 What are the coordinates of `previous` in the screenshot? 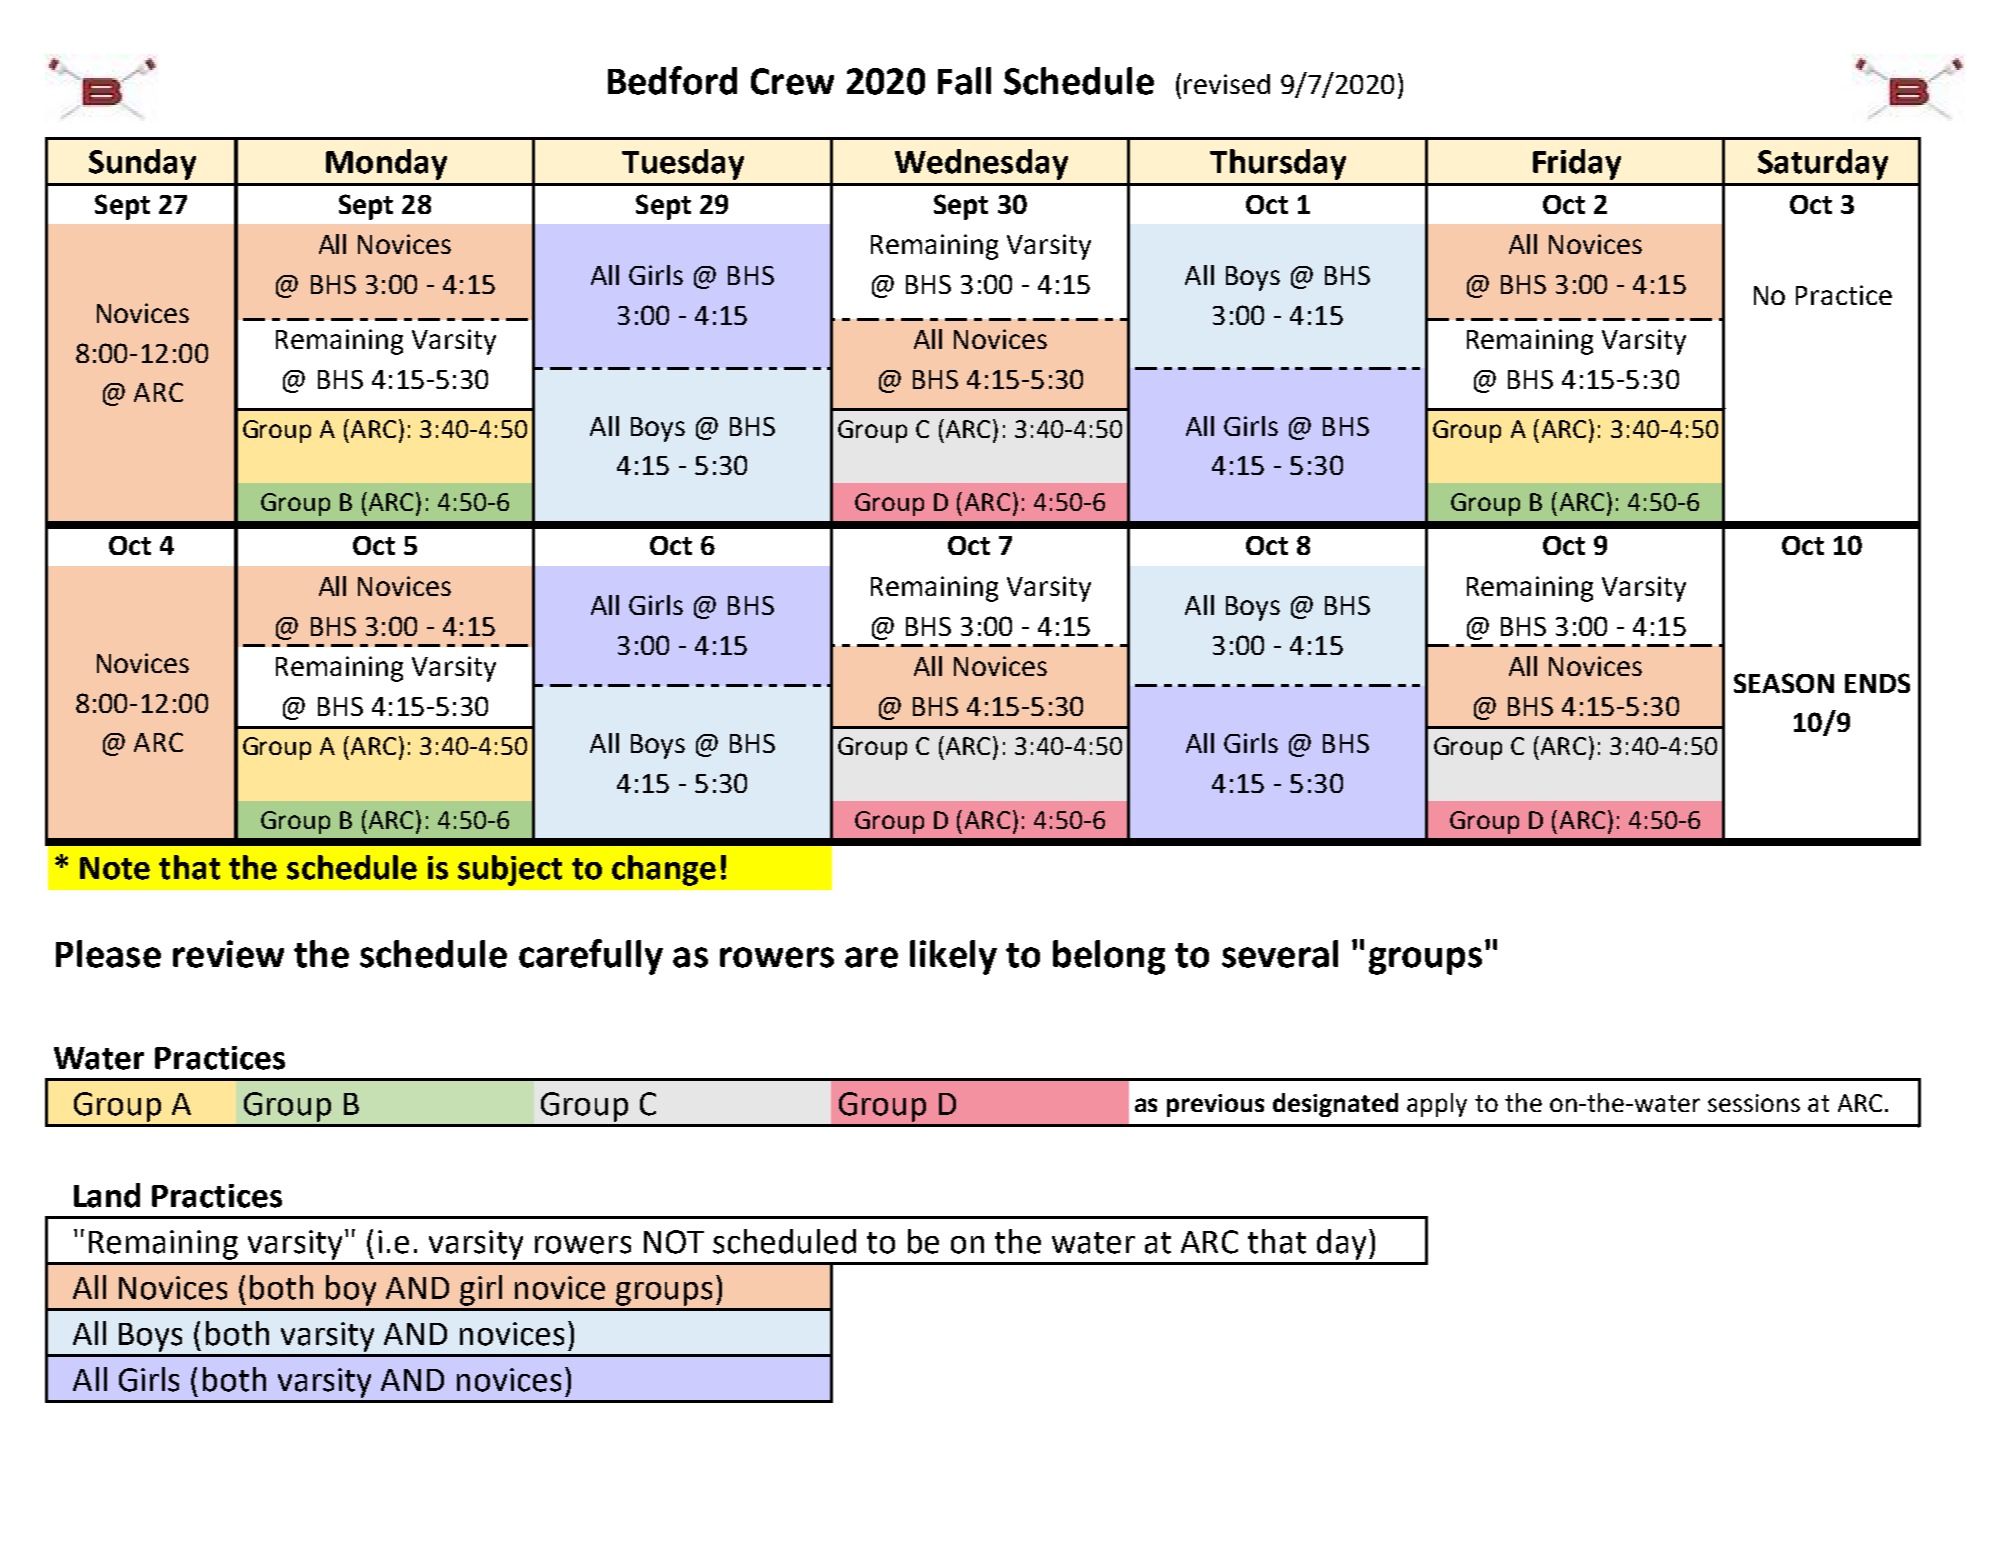 It's located at (1215, 1105).
